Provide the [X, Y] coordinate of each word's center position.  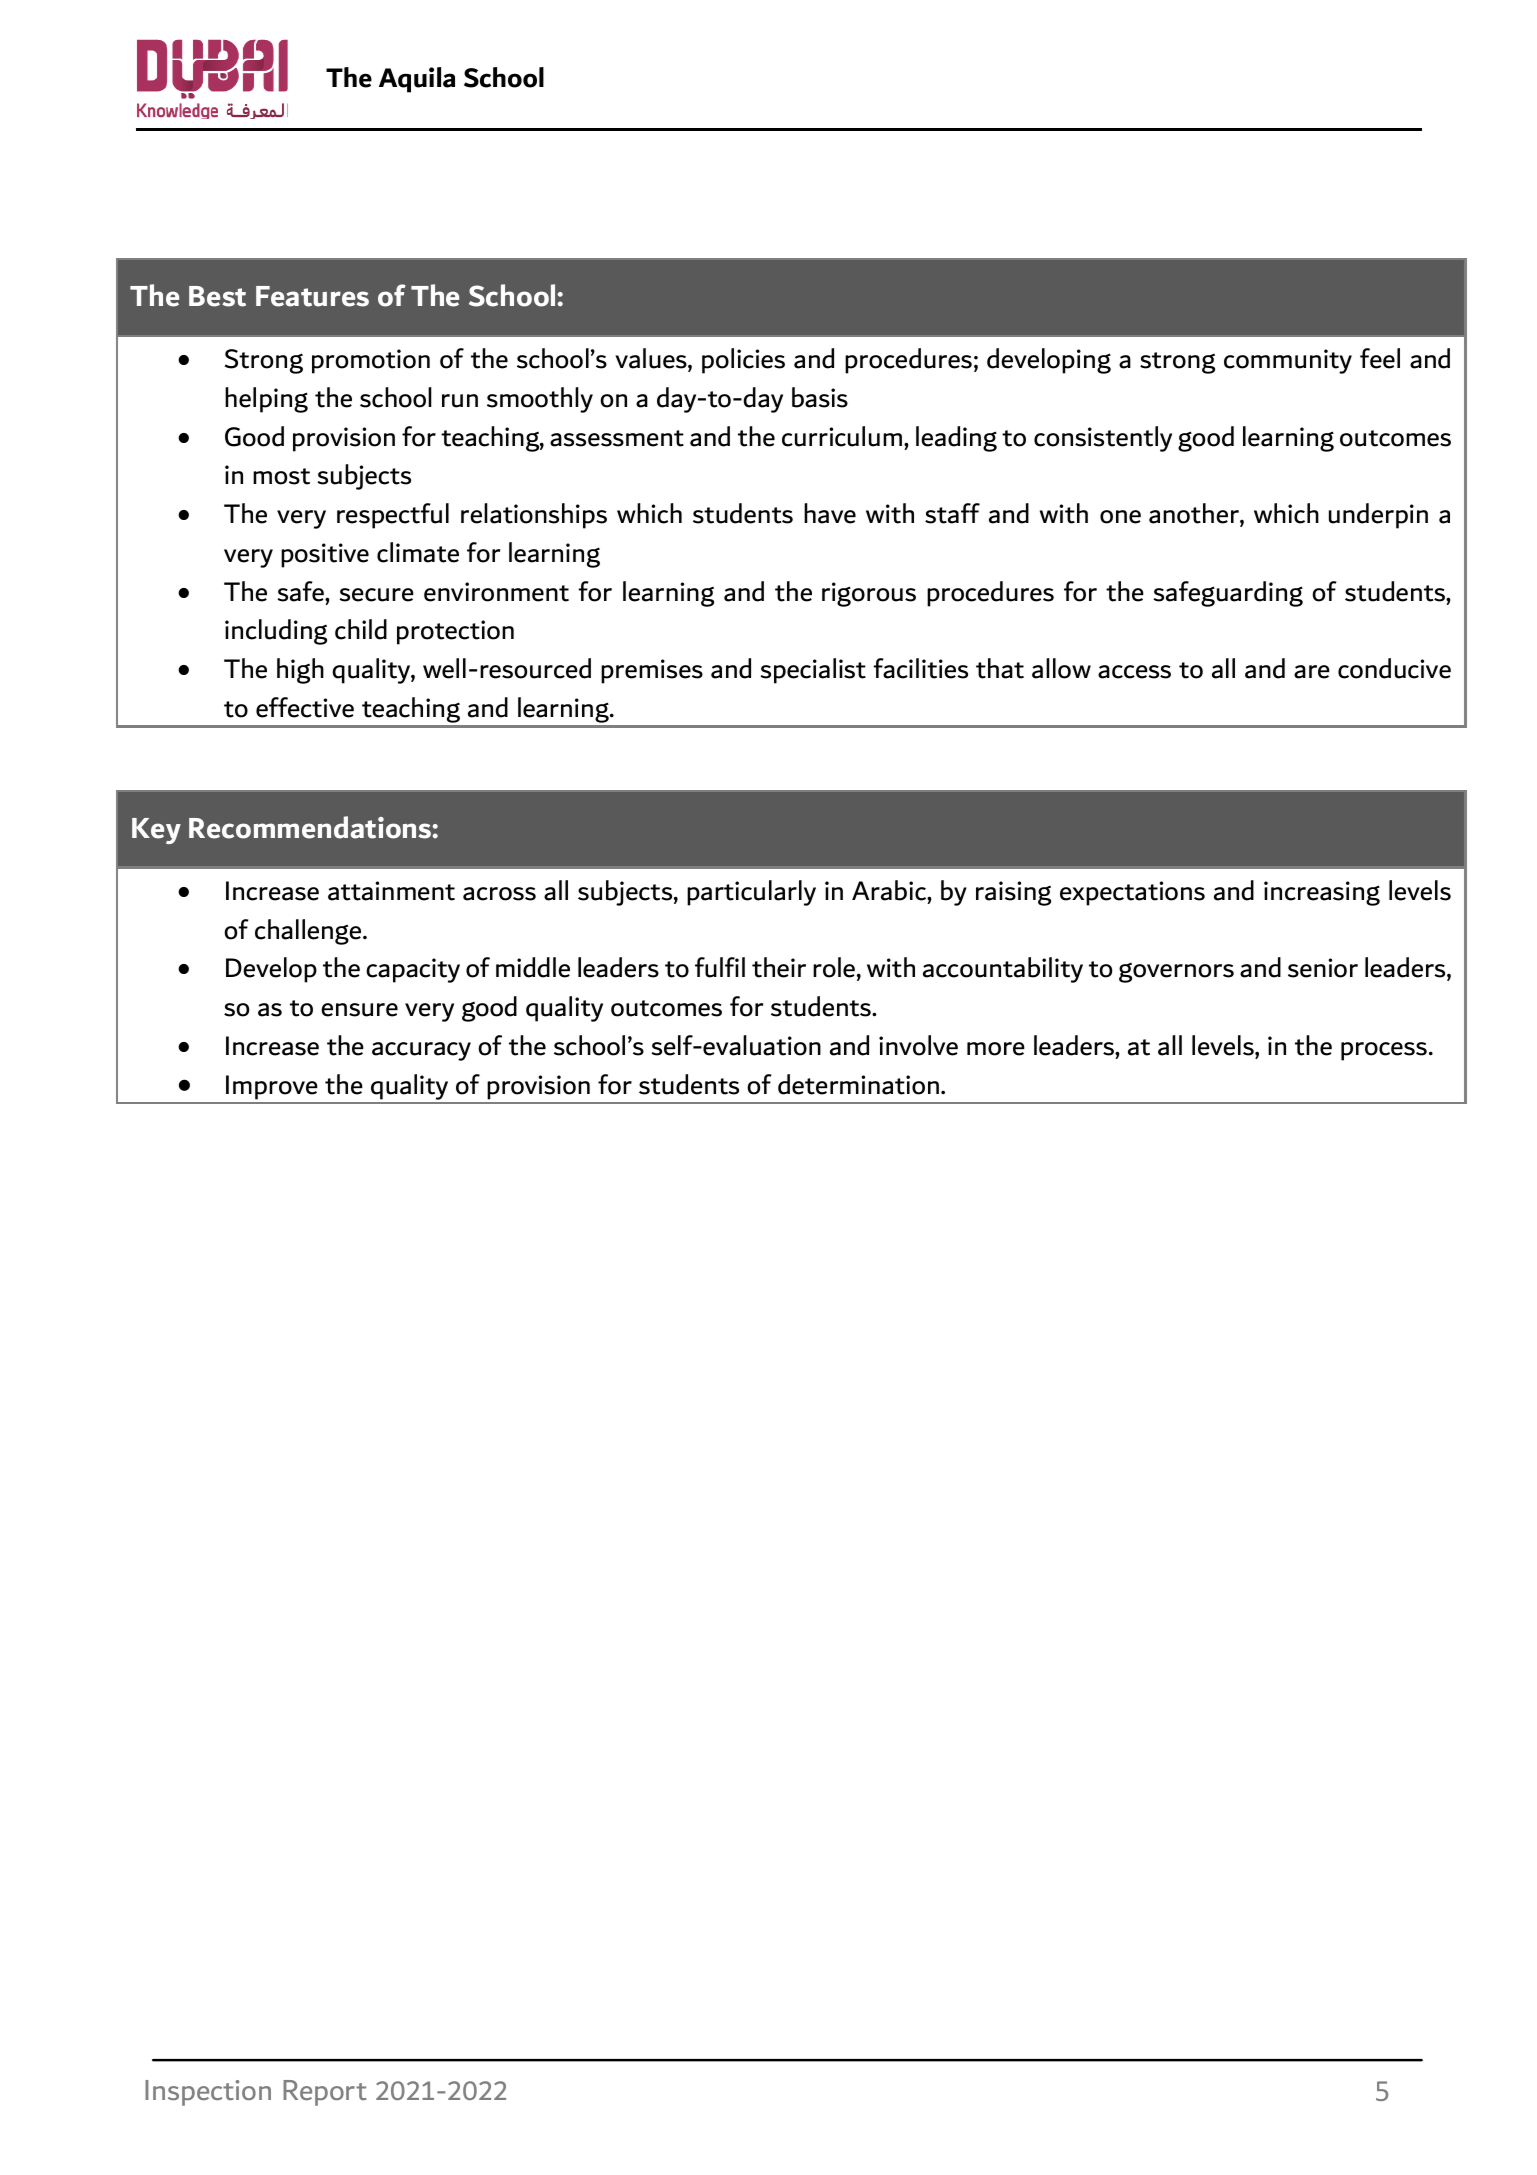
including [276, 632]
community [1288, 361]
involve [918, 1045]
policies [743, 361]
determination [858, 1084]
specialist [813, 671]
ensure [359, 1010]
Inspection [208, 2093]
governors [1176, 973]
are [1312, 672]
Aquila [417, 80]
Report [325, 2093]
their [779, 967]
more [996, 1049]
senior [1323, 968]
